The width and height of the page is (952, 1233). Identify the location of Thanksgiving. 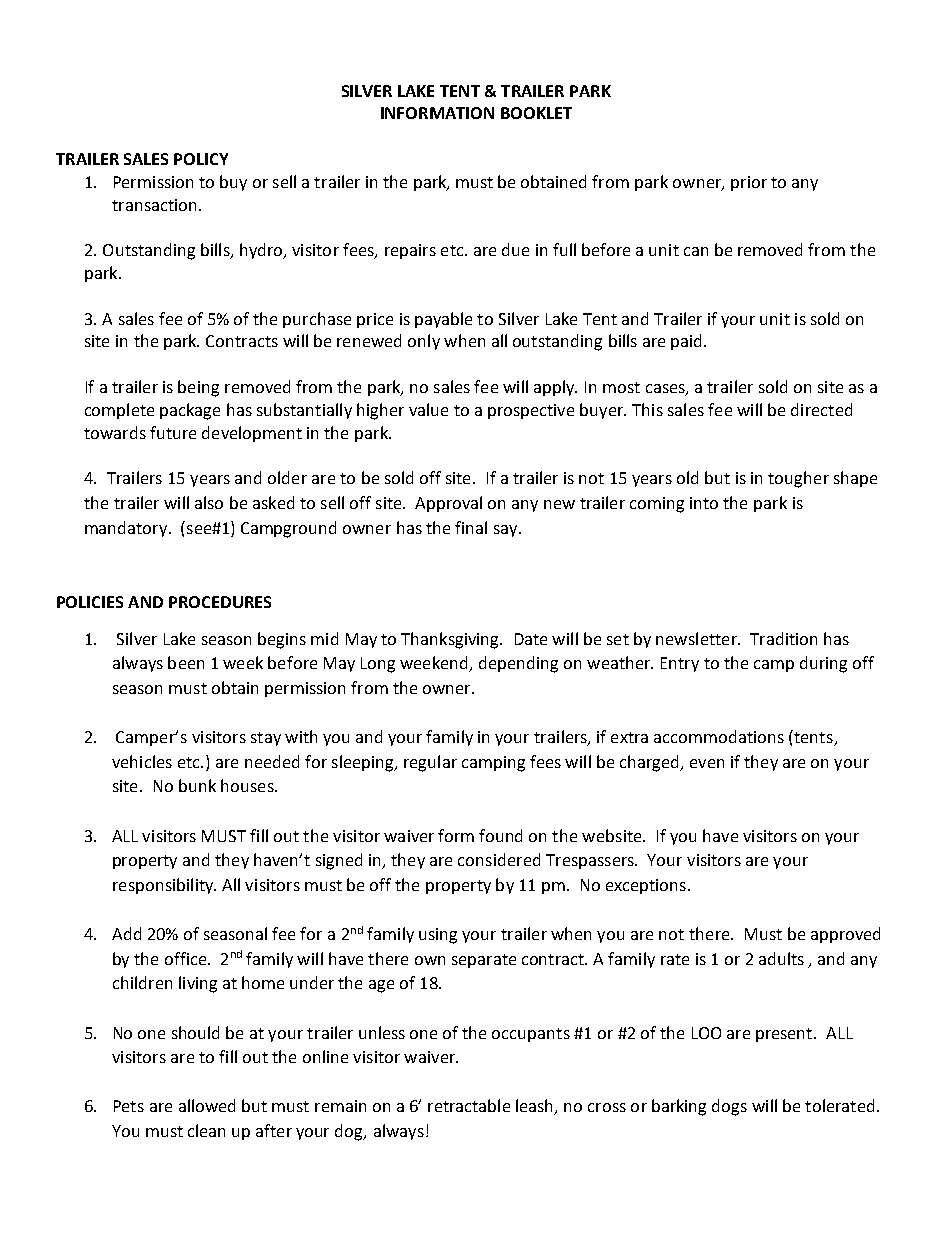
(451, 640).
